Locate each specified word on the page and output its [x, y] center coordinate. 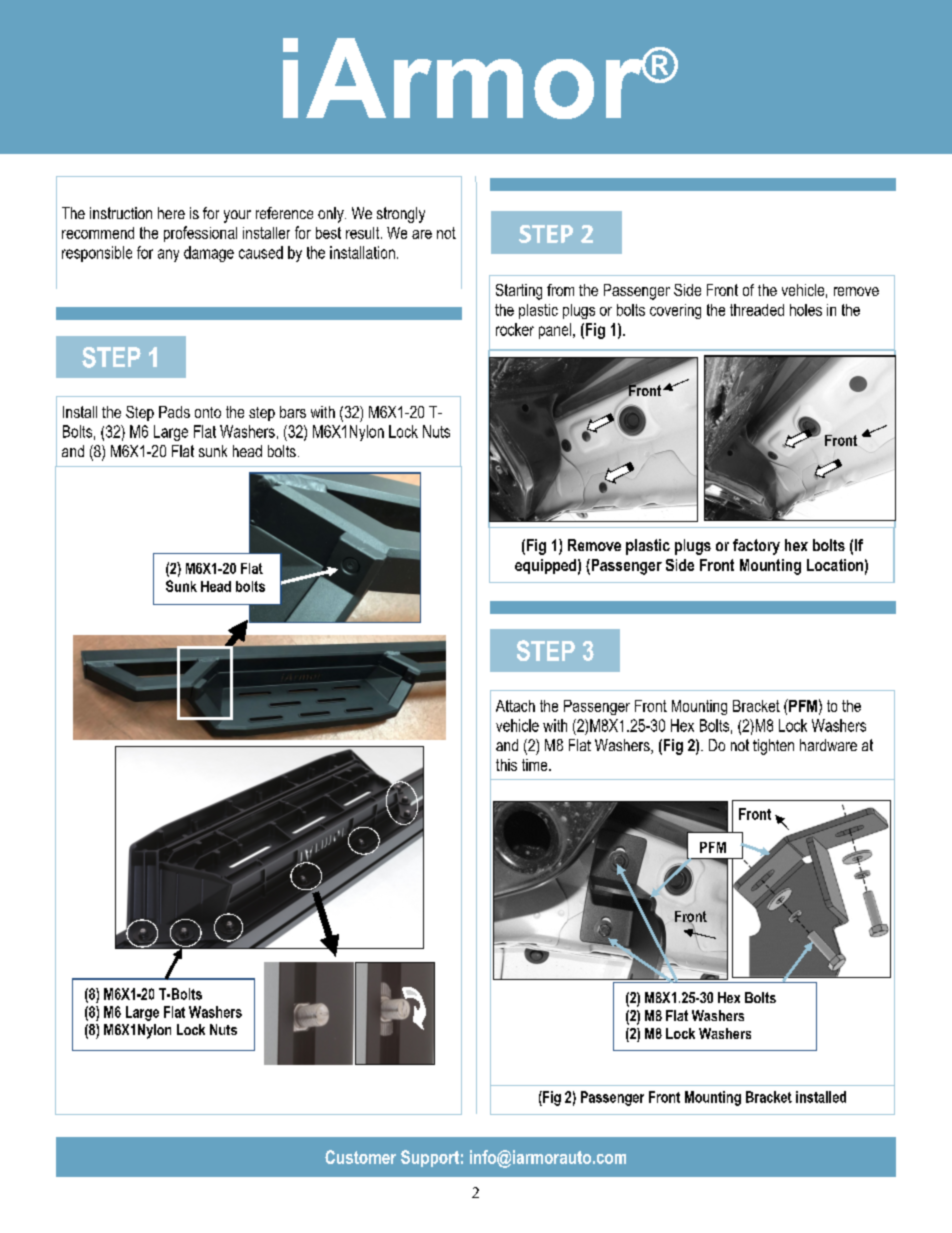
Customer [360, 1157]
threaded [757, 310]
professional [200, 234]
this [506, 765]
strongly [401, 215]
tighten [773, 747]
